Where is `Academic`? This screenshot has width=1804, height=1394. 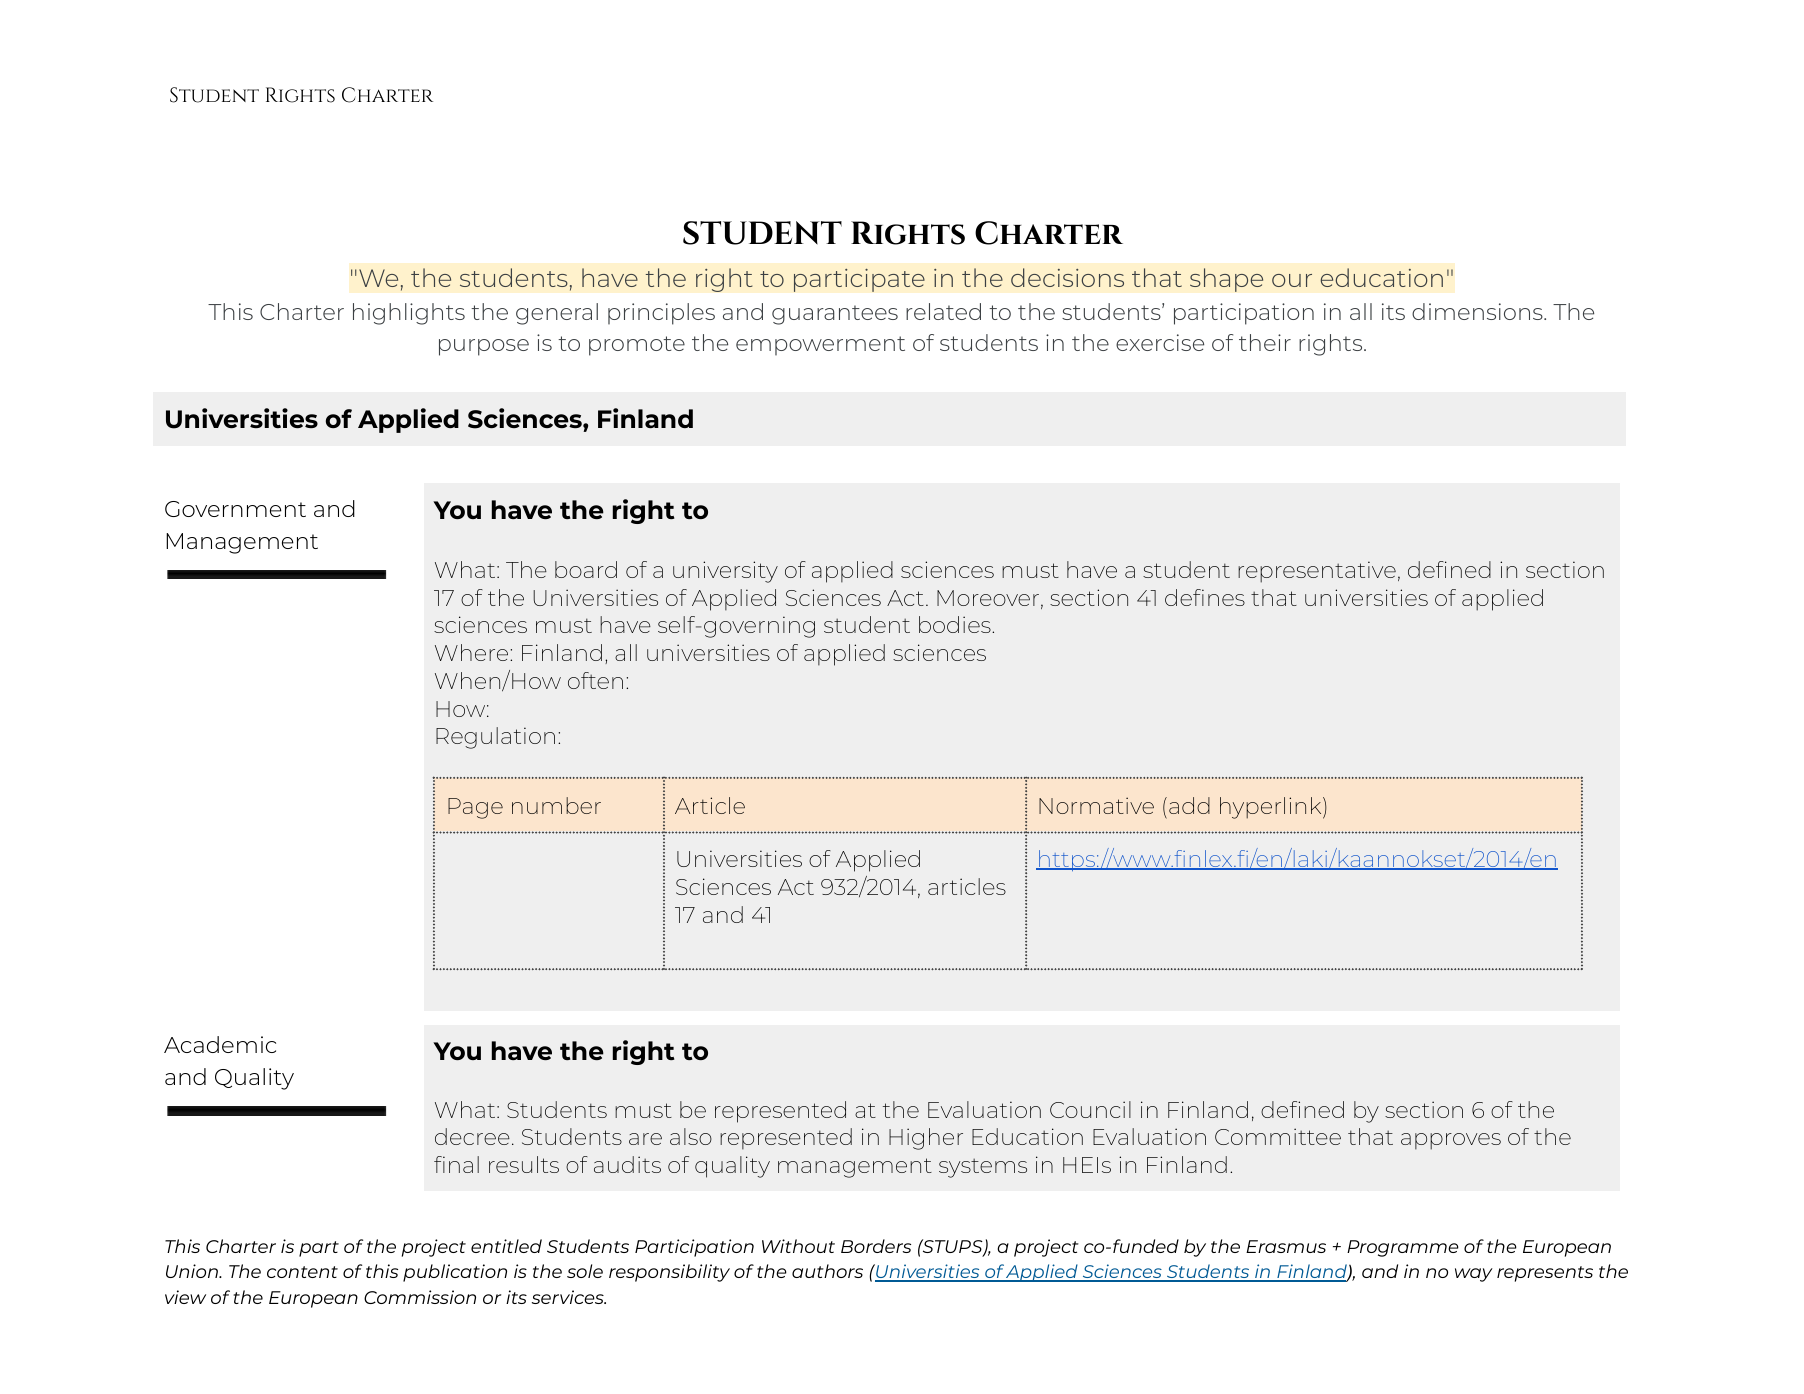 Academic is located at coordinates (220, 1044).
